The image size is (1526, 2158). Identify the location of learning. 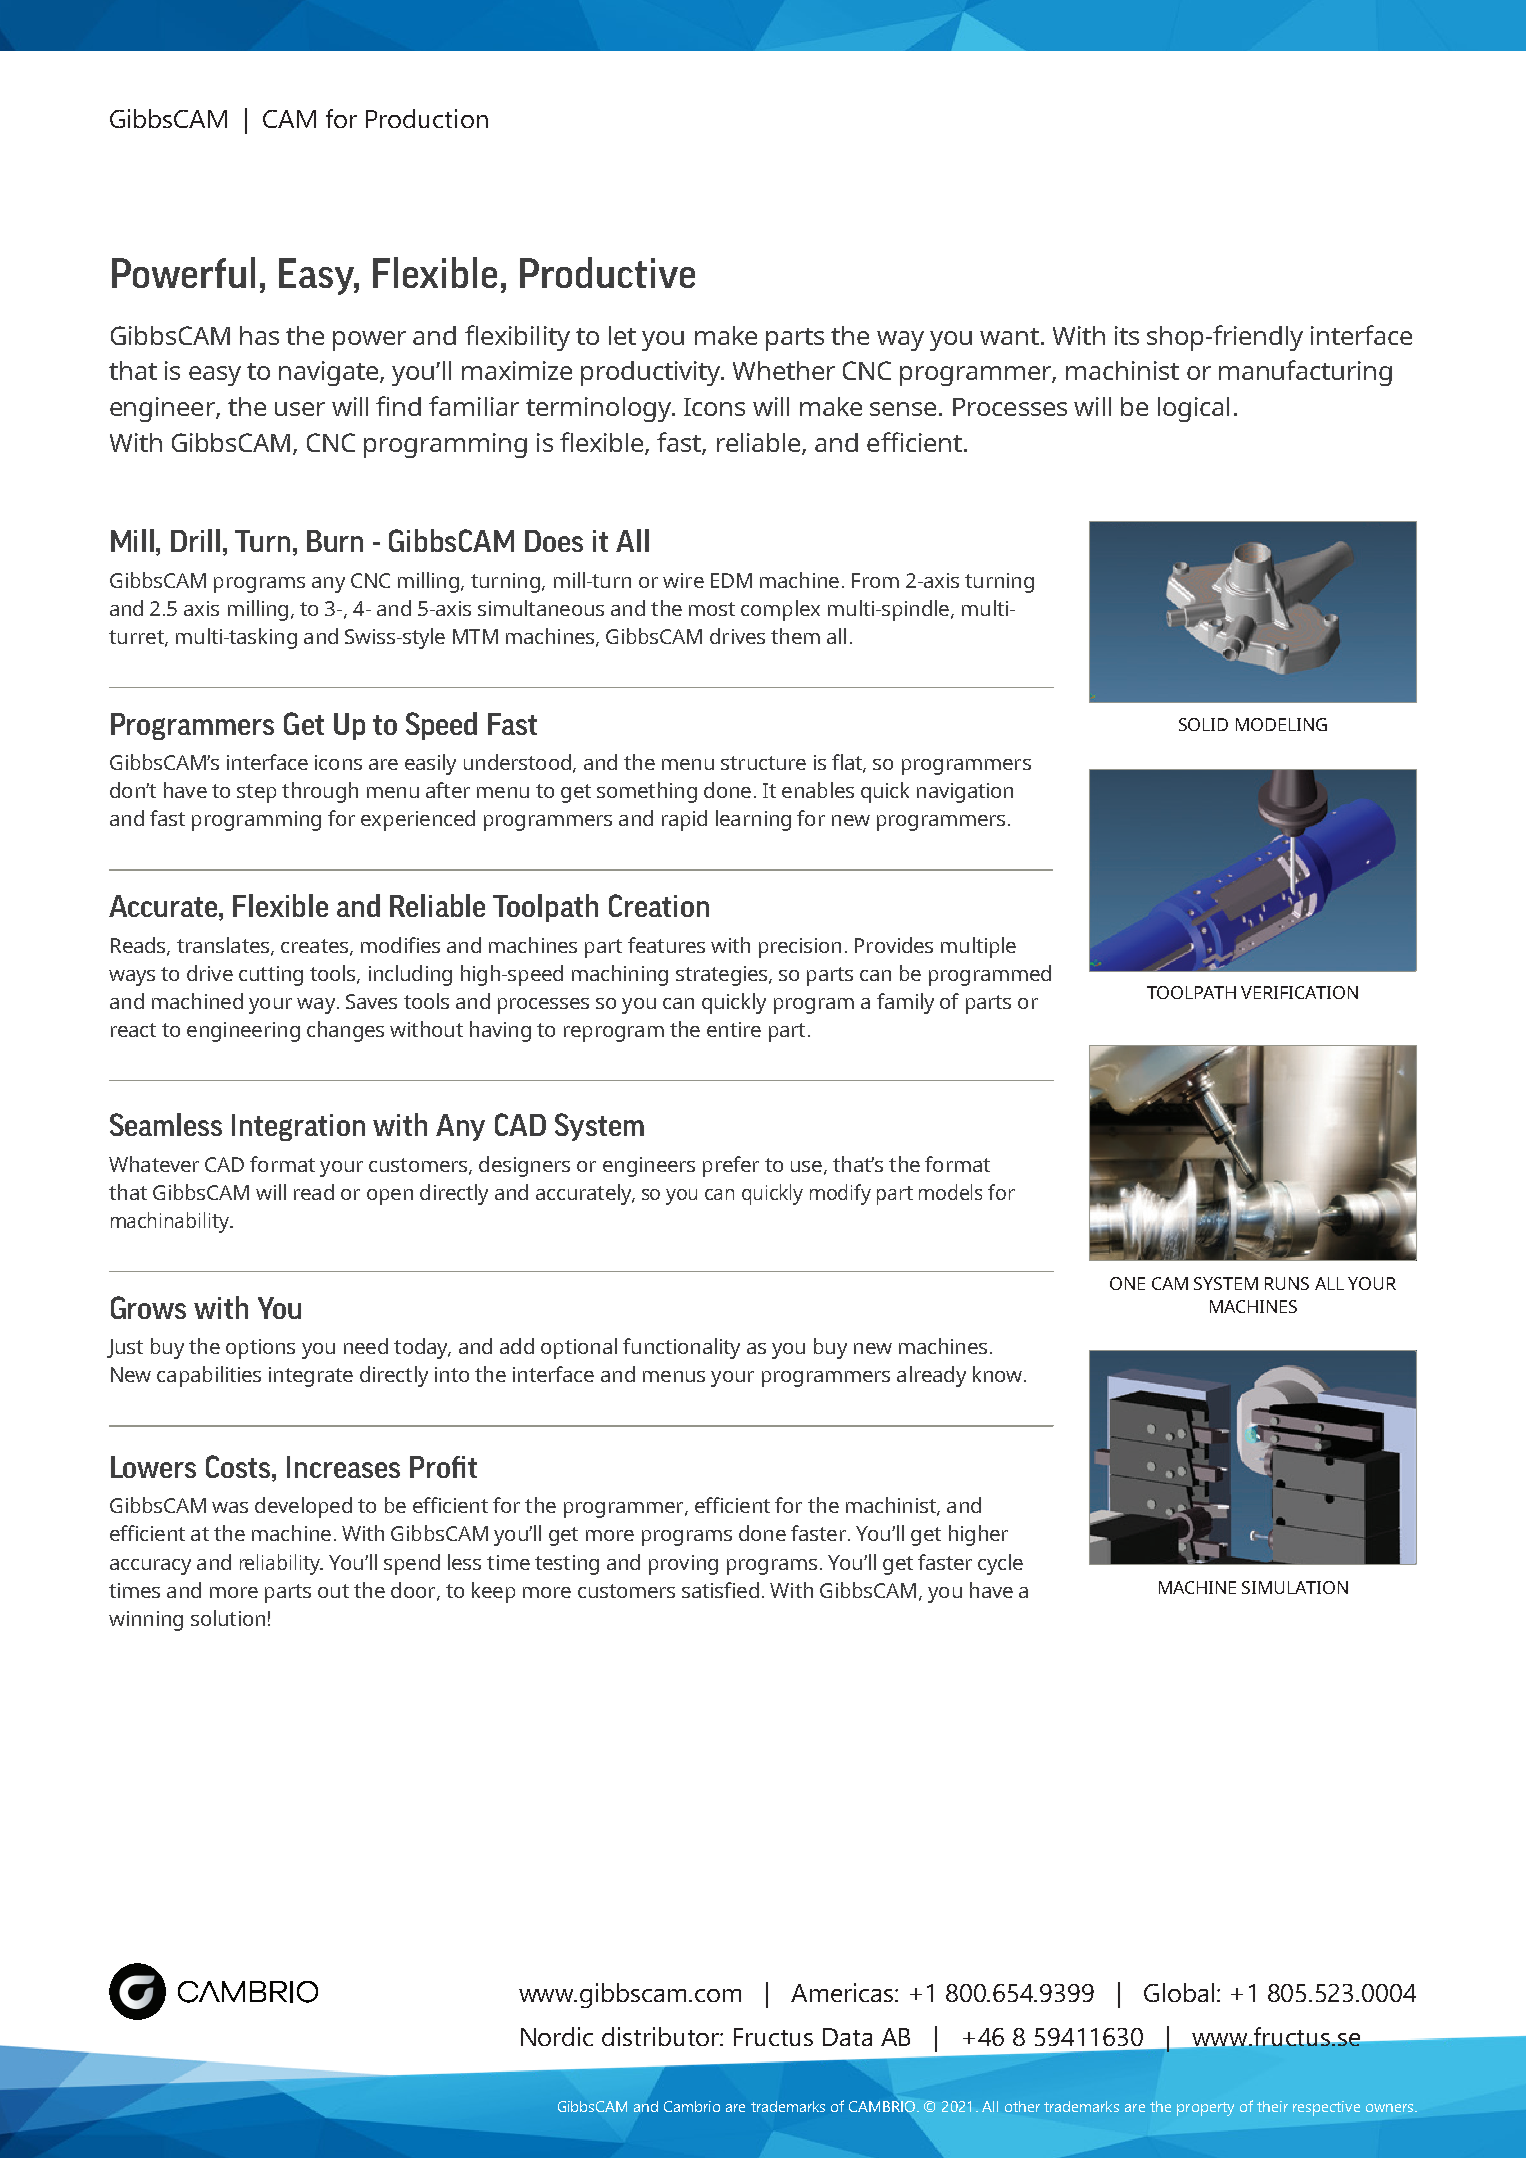
(753, 820).
